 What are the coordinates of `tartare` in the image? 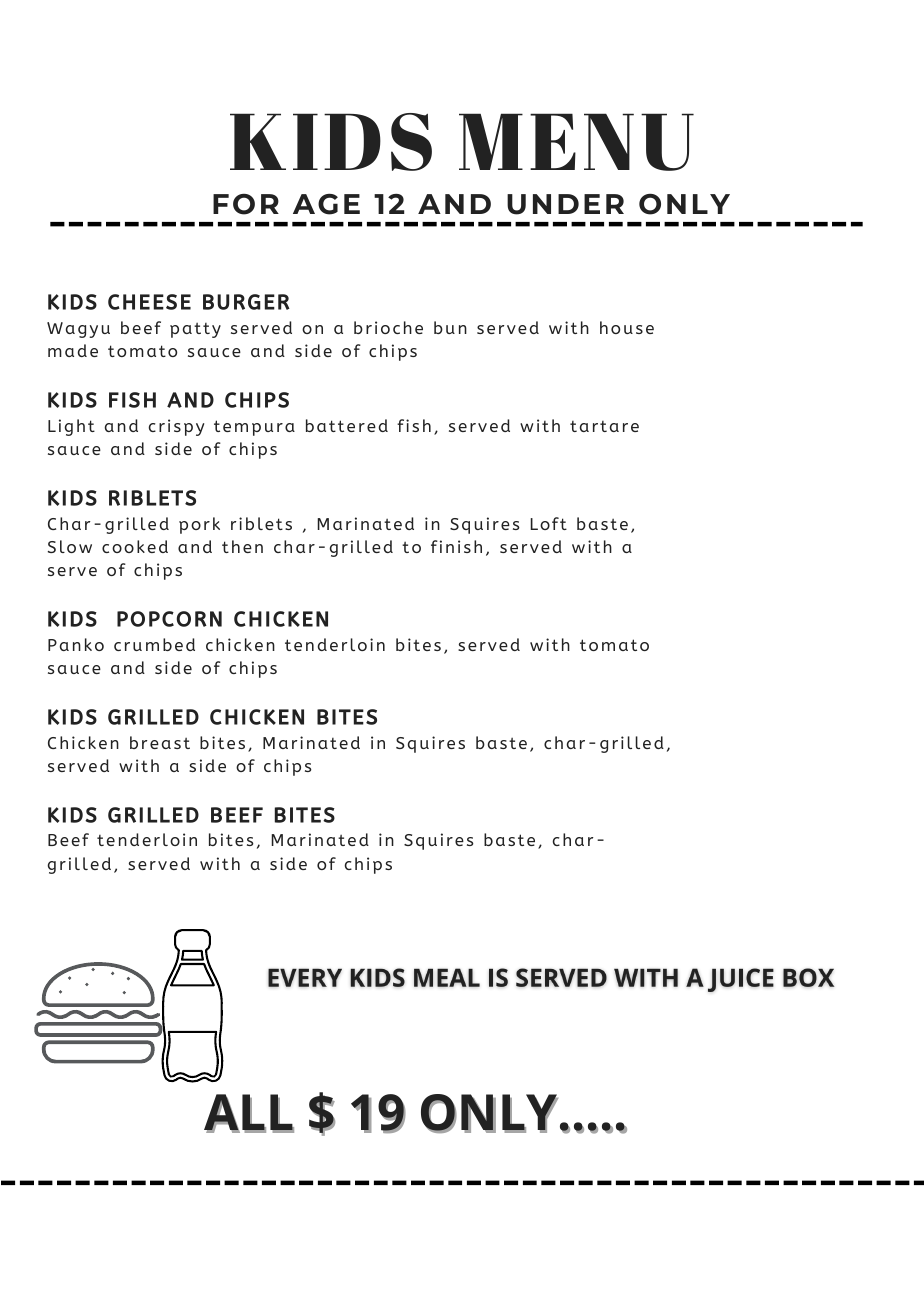 It's located at (604, 426).
